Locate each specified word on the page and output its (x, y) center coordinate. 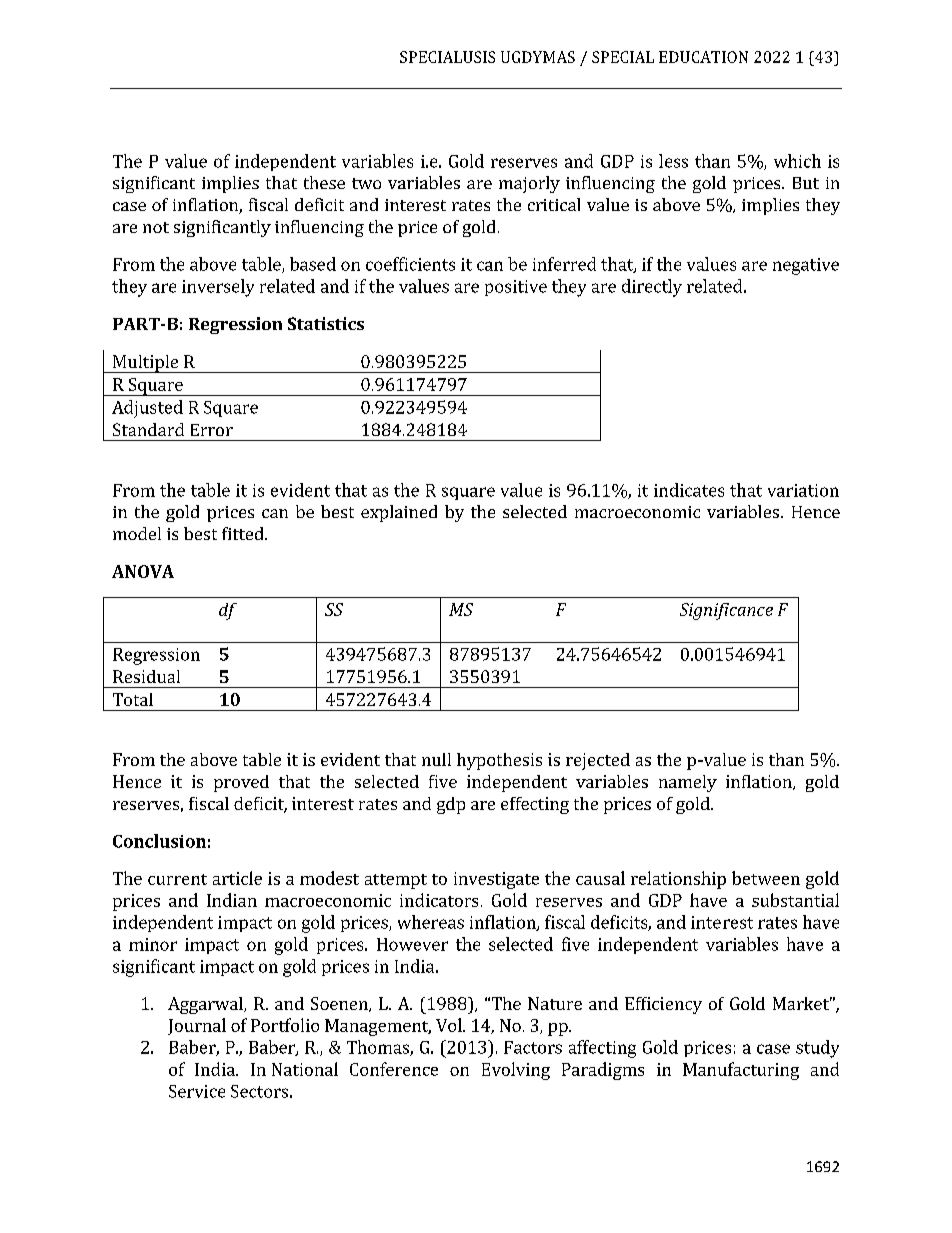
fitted (244, 533)
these (324, 182)
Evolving (516, 1071)
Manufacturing (741, 1071)
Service (197, 1091)
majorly (529, 184)
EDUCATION (703, 57)
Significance (726, 611)
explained (399, 513)
